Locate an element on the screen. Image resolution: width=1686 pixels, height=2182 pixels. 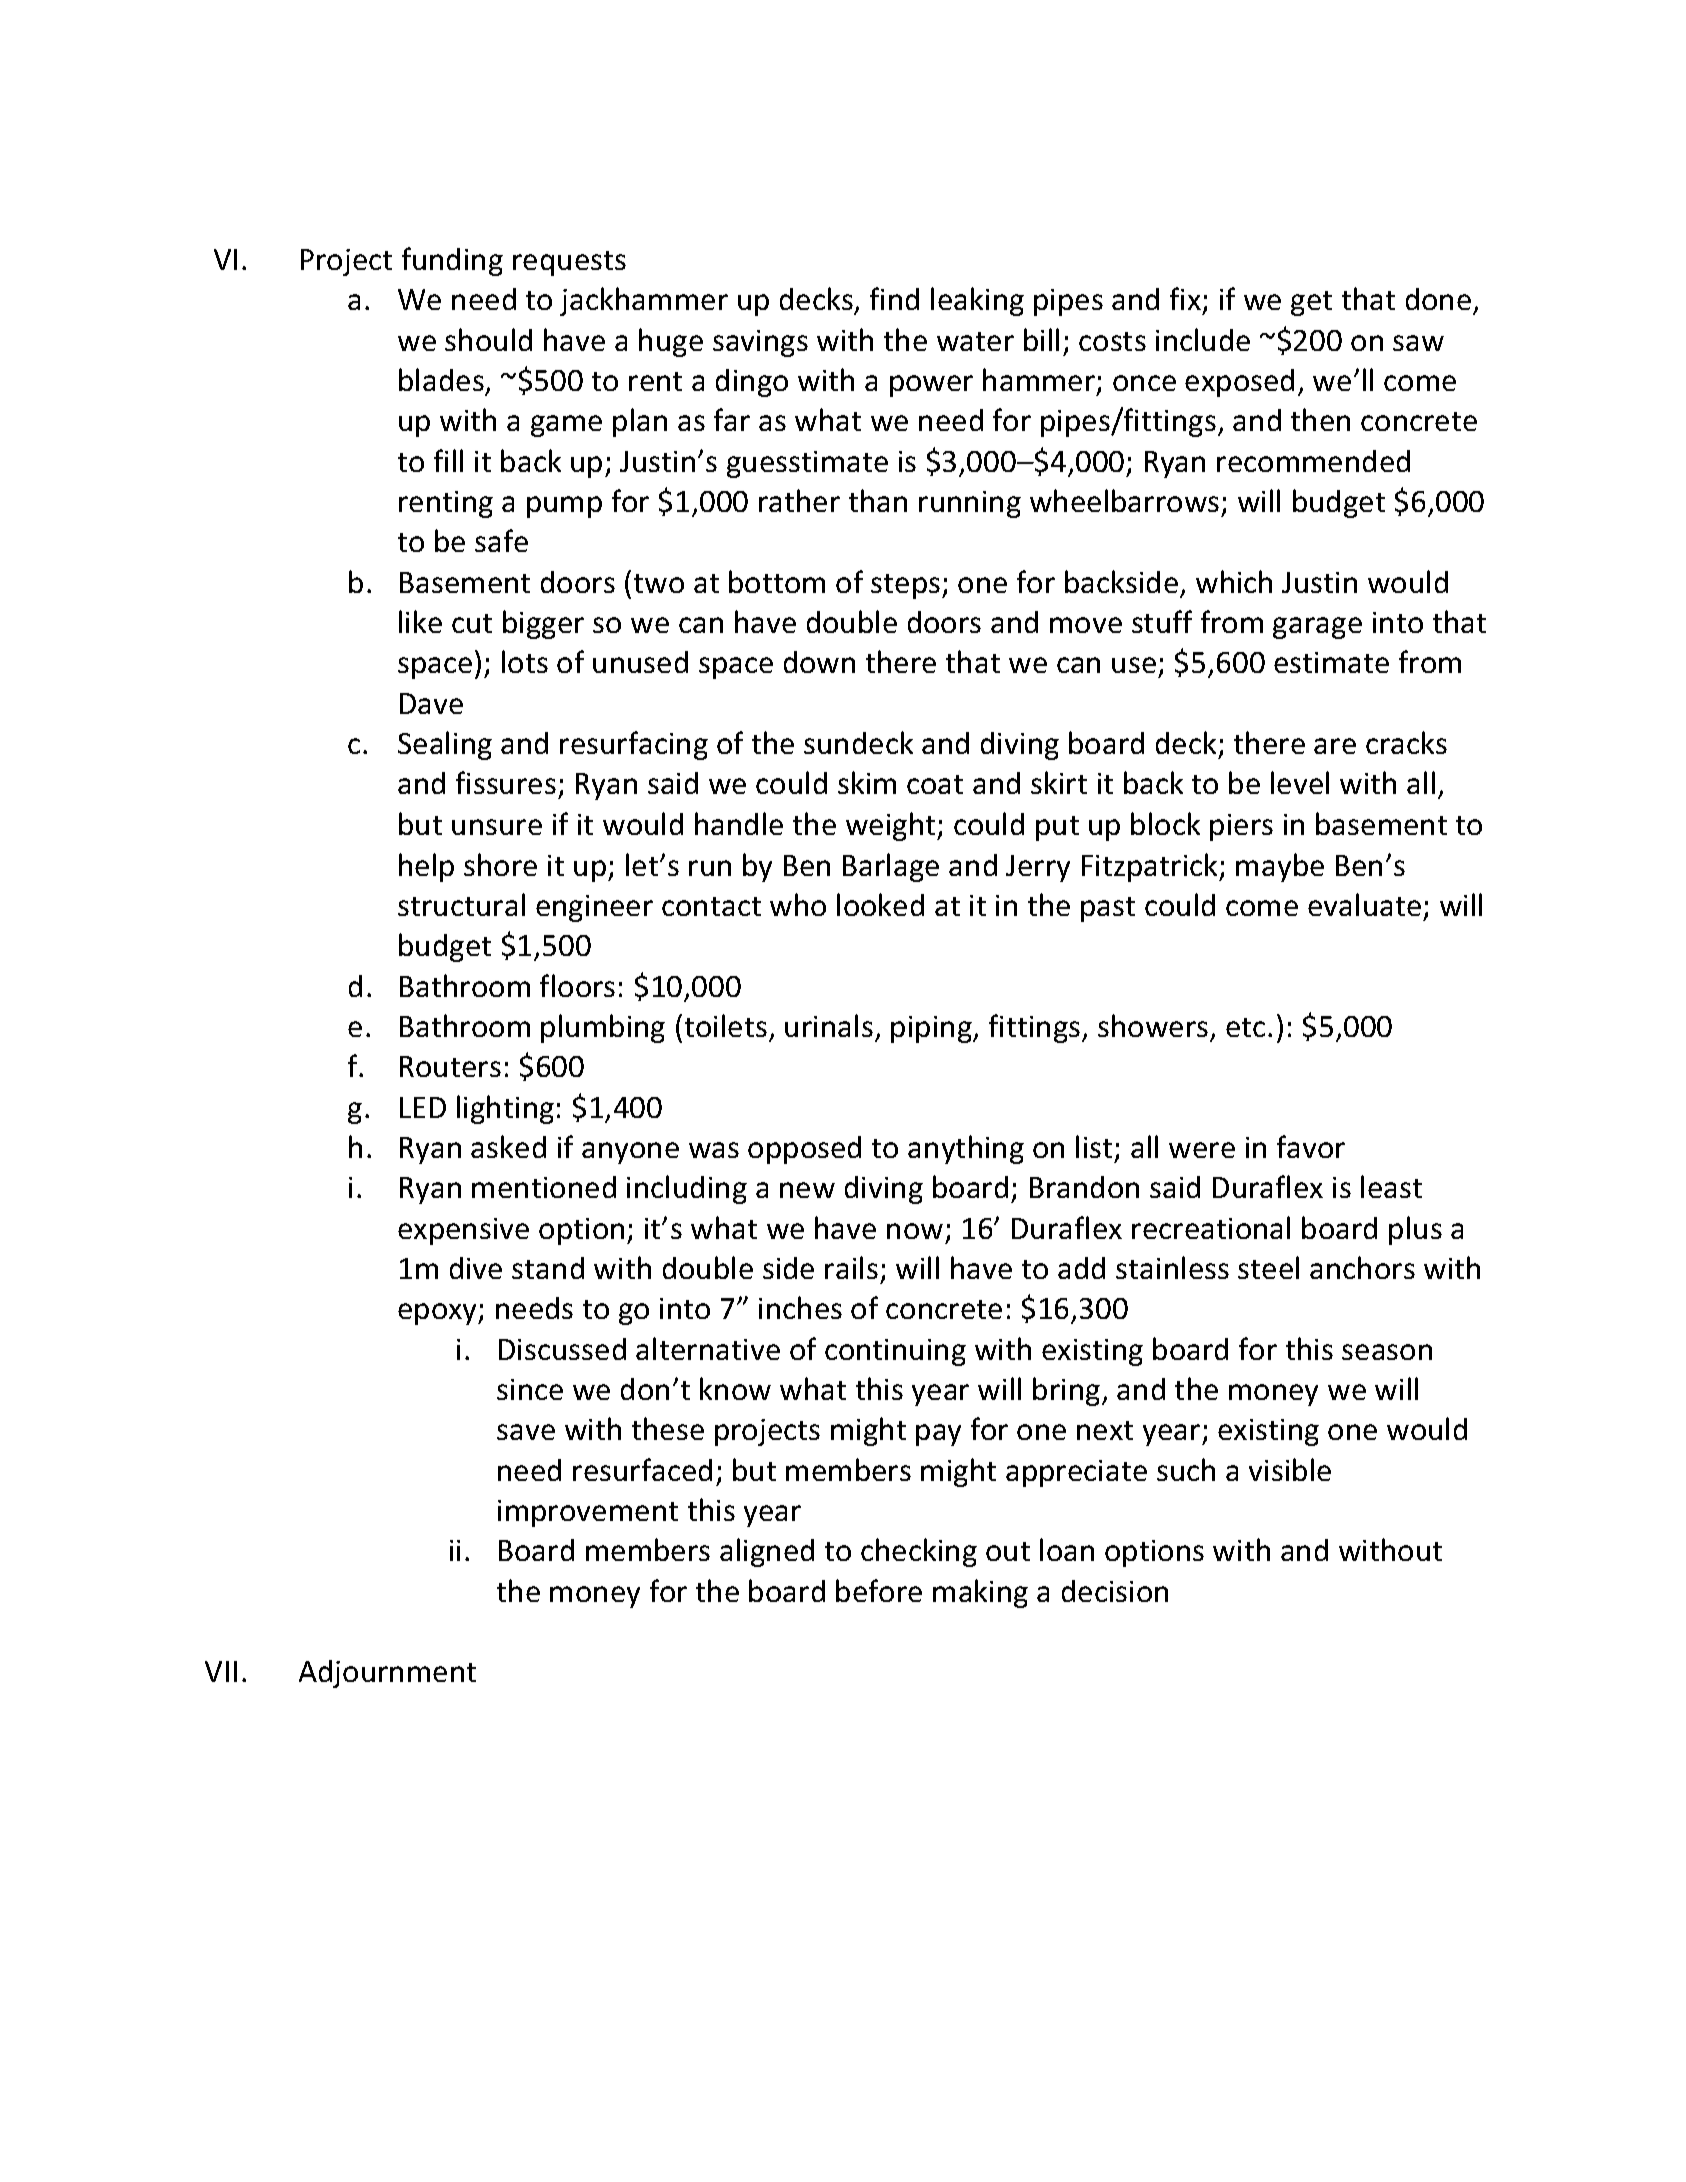
structural is located at coordinates (461, 904).
